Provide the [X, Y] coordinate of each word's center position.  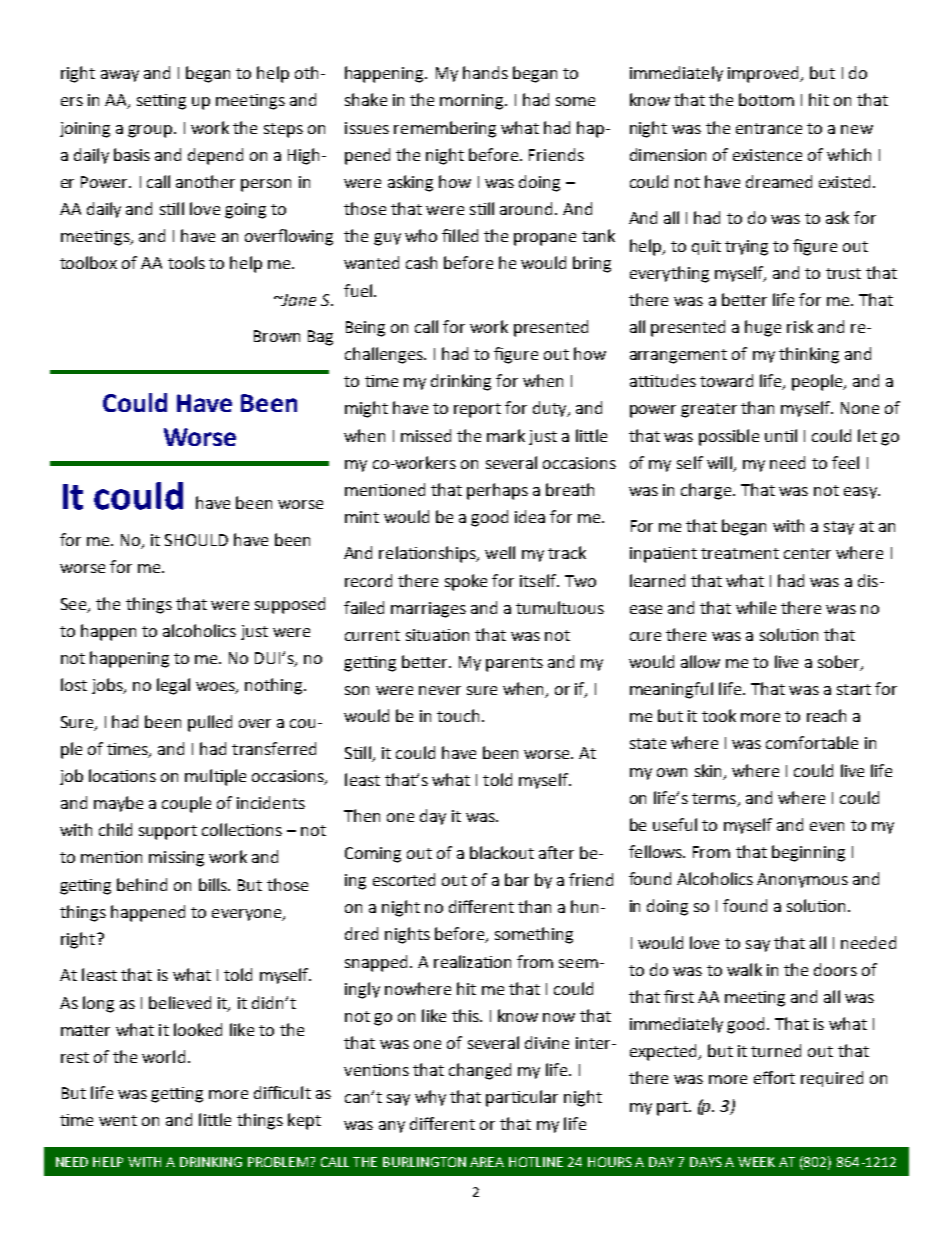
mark [506, 435]
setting [161, 102]
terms [714, 798]
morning [473, 102]
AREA [487, 1162]
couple [186, 804]
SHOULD [196, 540]
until [781, 435]
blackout [502, 852]
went [118, 1120]
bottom [766, 99]
